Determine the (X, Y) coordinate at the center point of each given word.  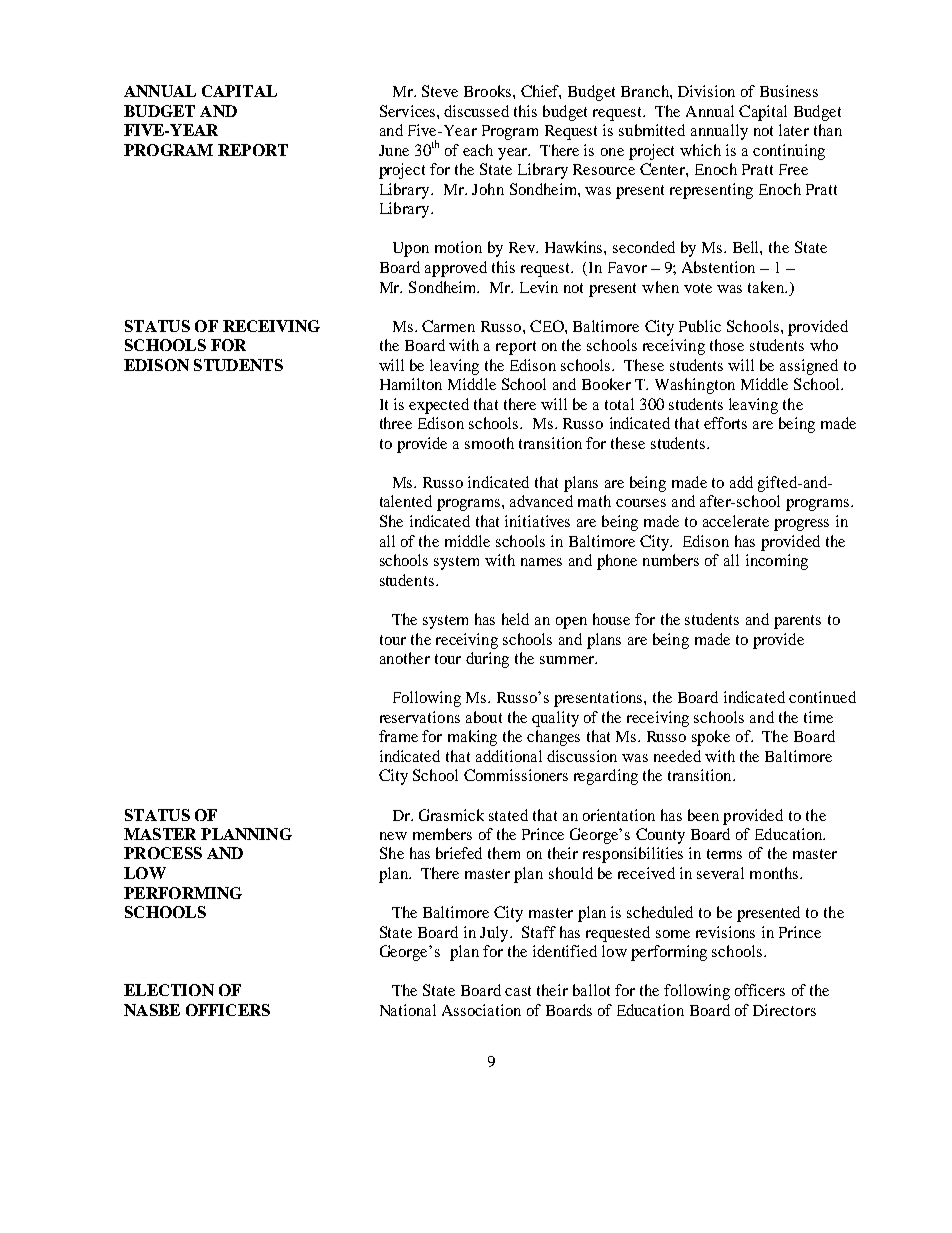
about (484, 717)
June (394, 150)
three (396, 423)
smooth (489, 443)
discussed (476, 111)
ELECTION (169, 990)
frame (398, 736)
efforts (725, 423)
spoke (711, 738)
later (794, 130)
